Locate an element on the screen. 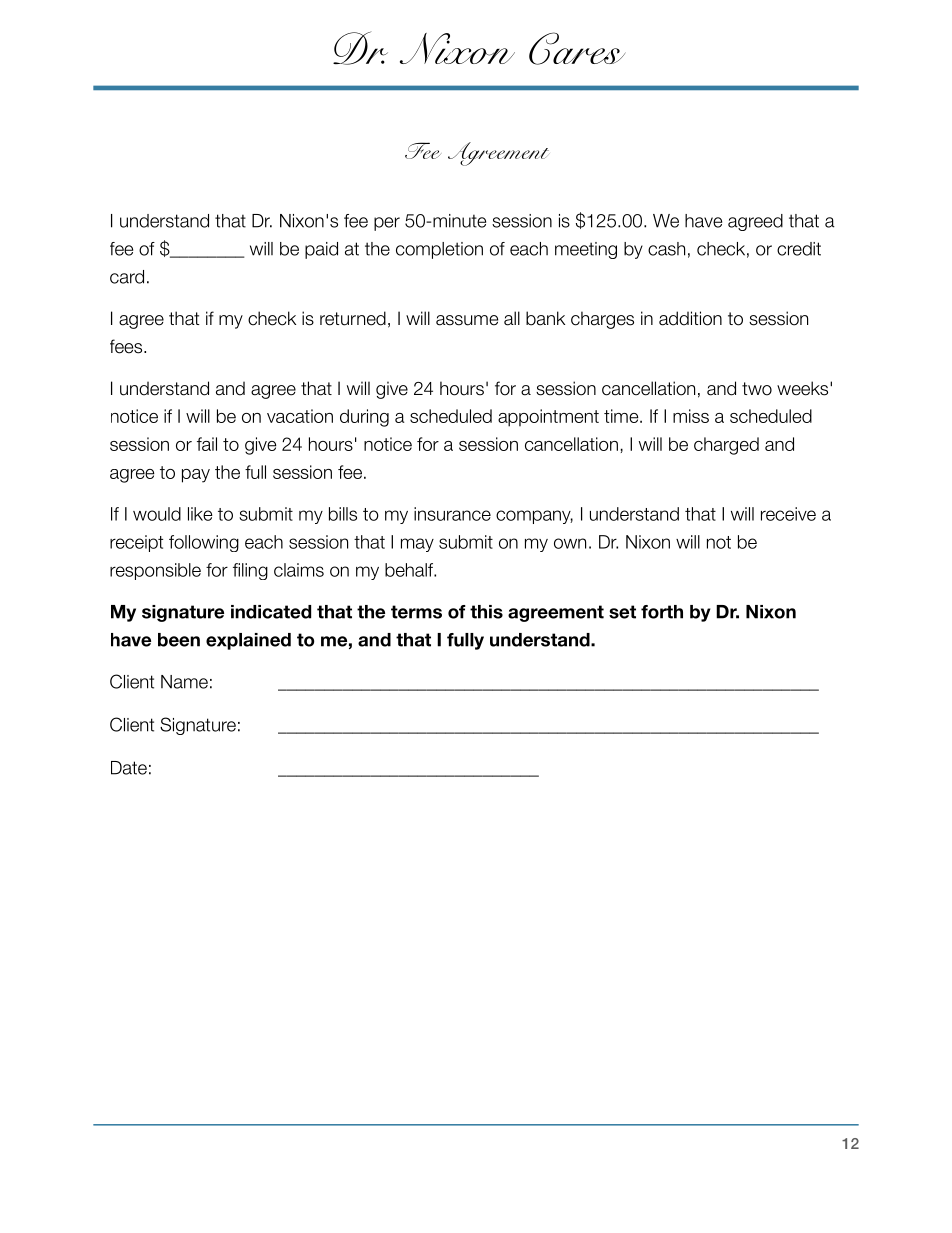  cash is located at coordinates (666, 249).
